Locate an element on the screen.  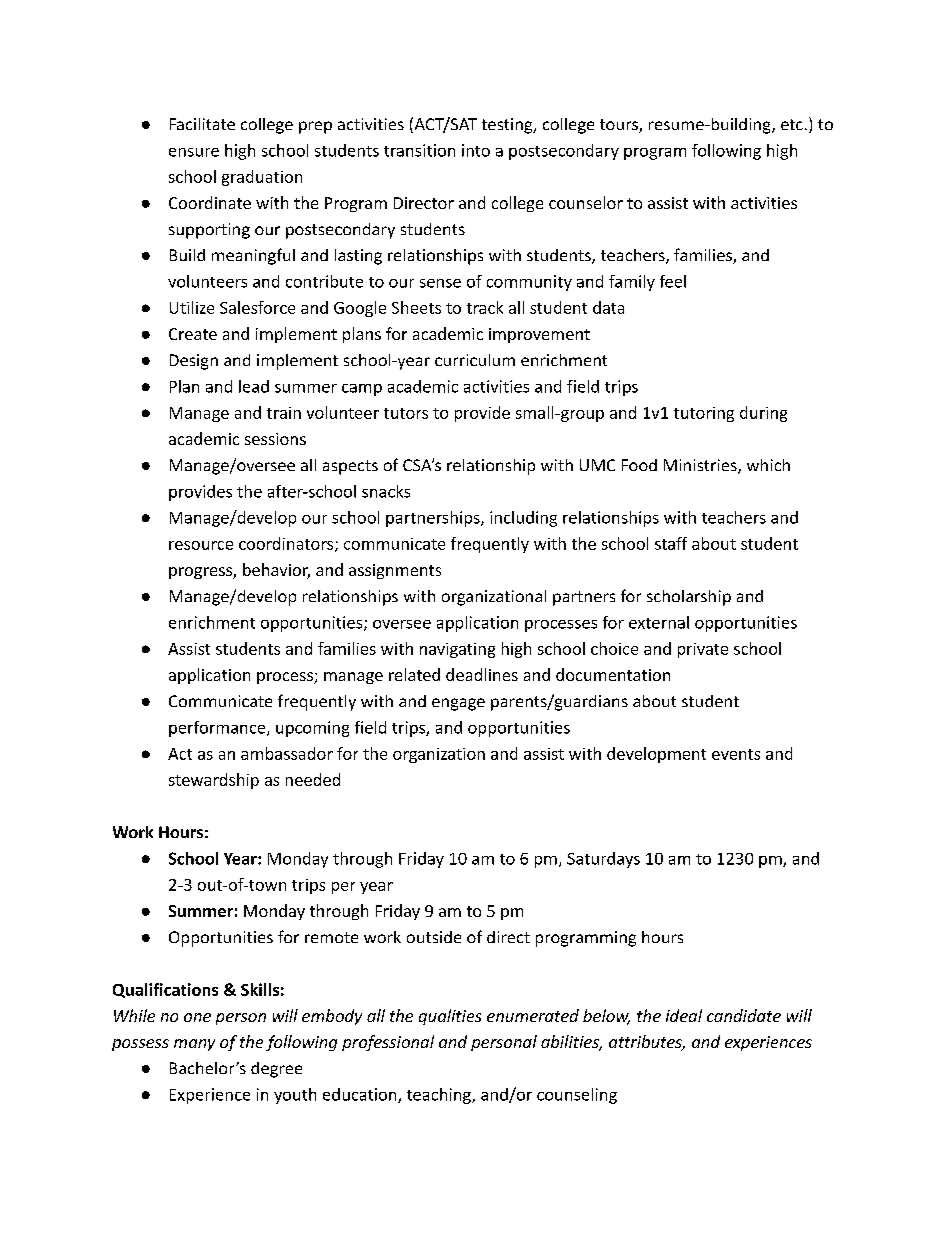
ensure is located at coordinates (194, 152).
